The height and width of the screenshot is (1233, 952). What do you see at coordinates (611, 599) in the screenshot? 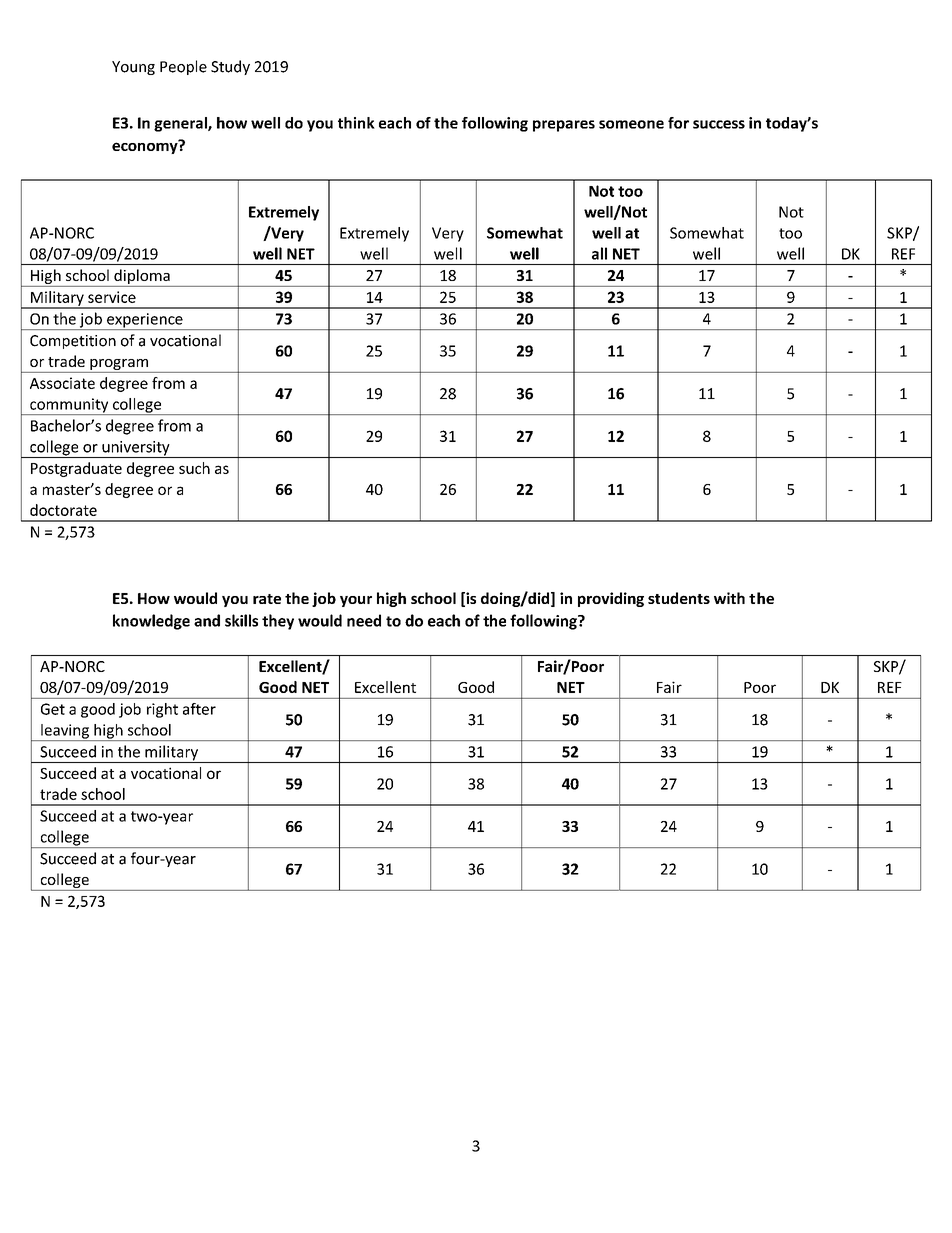
I see `providing` at bounding box center [611, 599].
